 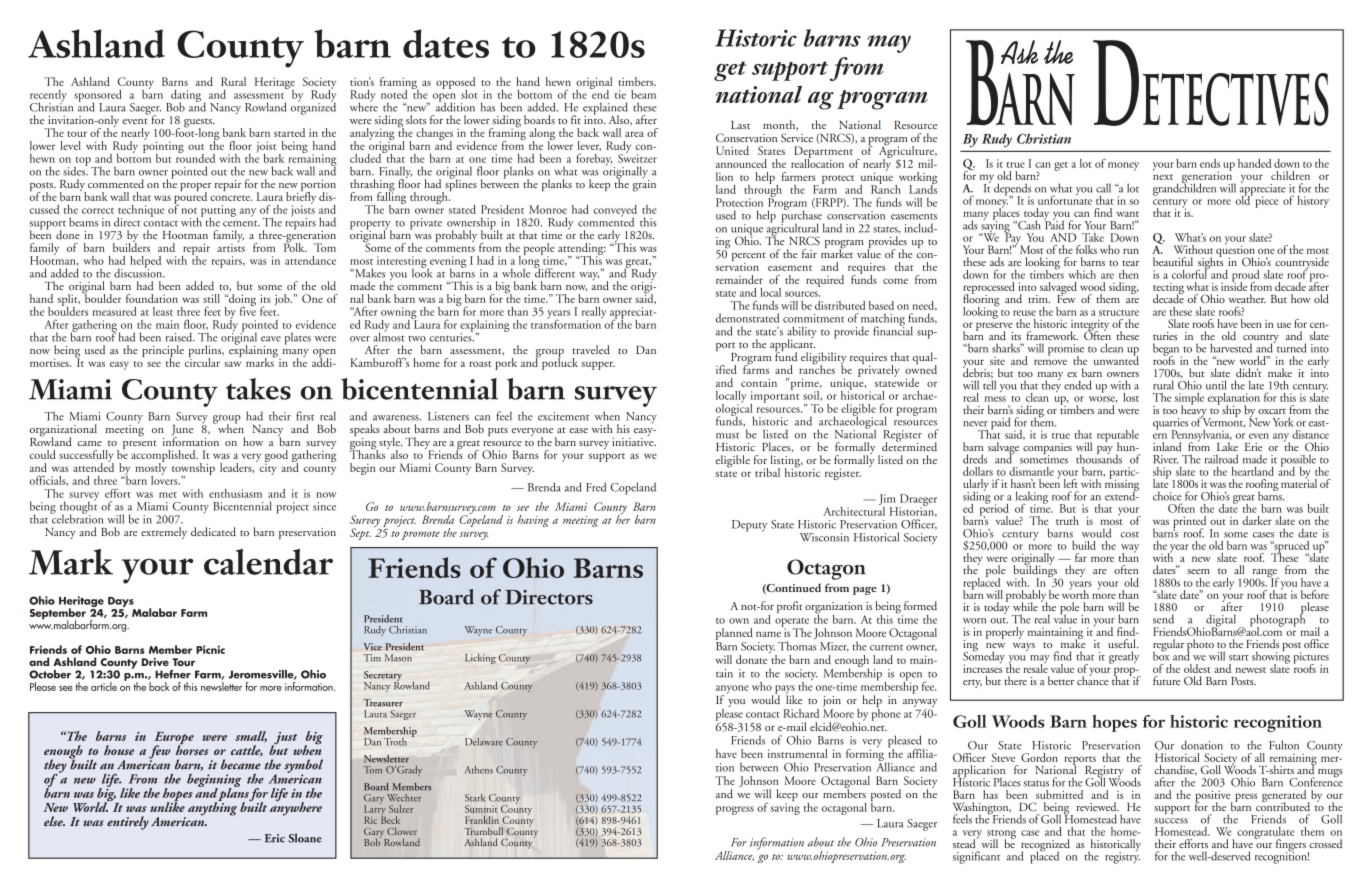 What do you see at coordinates (185, 97) in the document?
I see `dating` at bounding box center [185, 97].
